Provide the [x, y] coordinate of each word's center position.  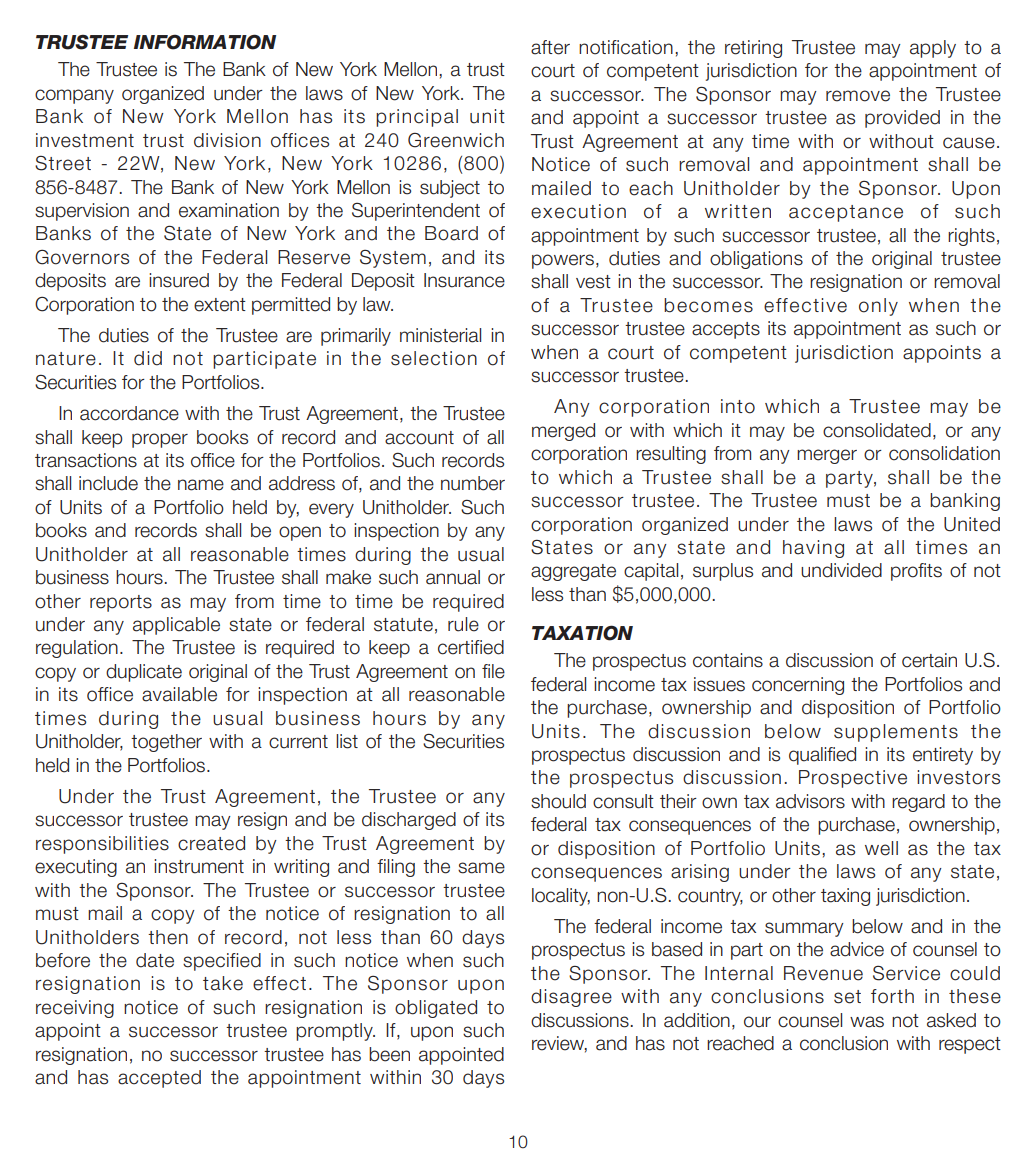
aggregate [573, 572]
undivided [841, 570]
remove [858, 96]
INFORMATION [205, 42]
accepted [159, 1079]
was [867, 1022]
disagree [571, 998]
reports [121, 603]
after [550, 47]
